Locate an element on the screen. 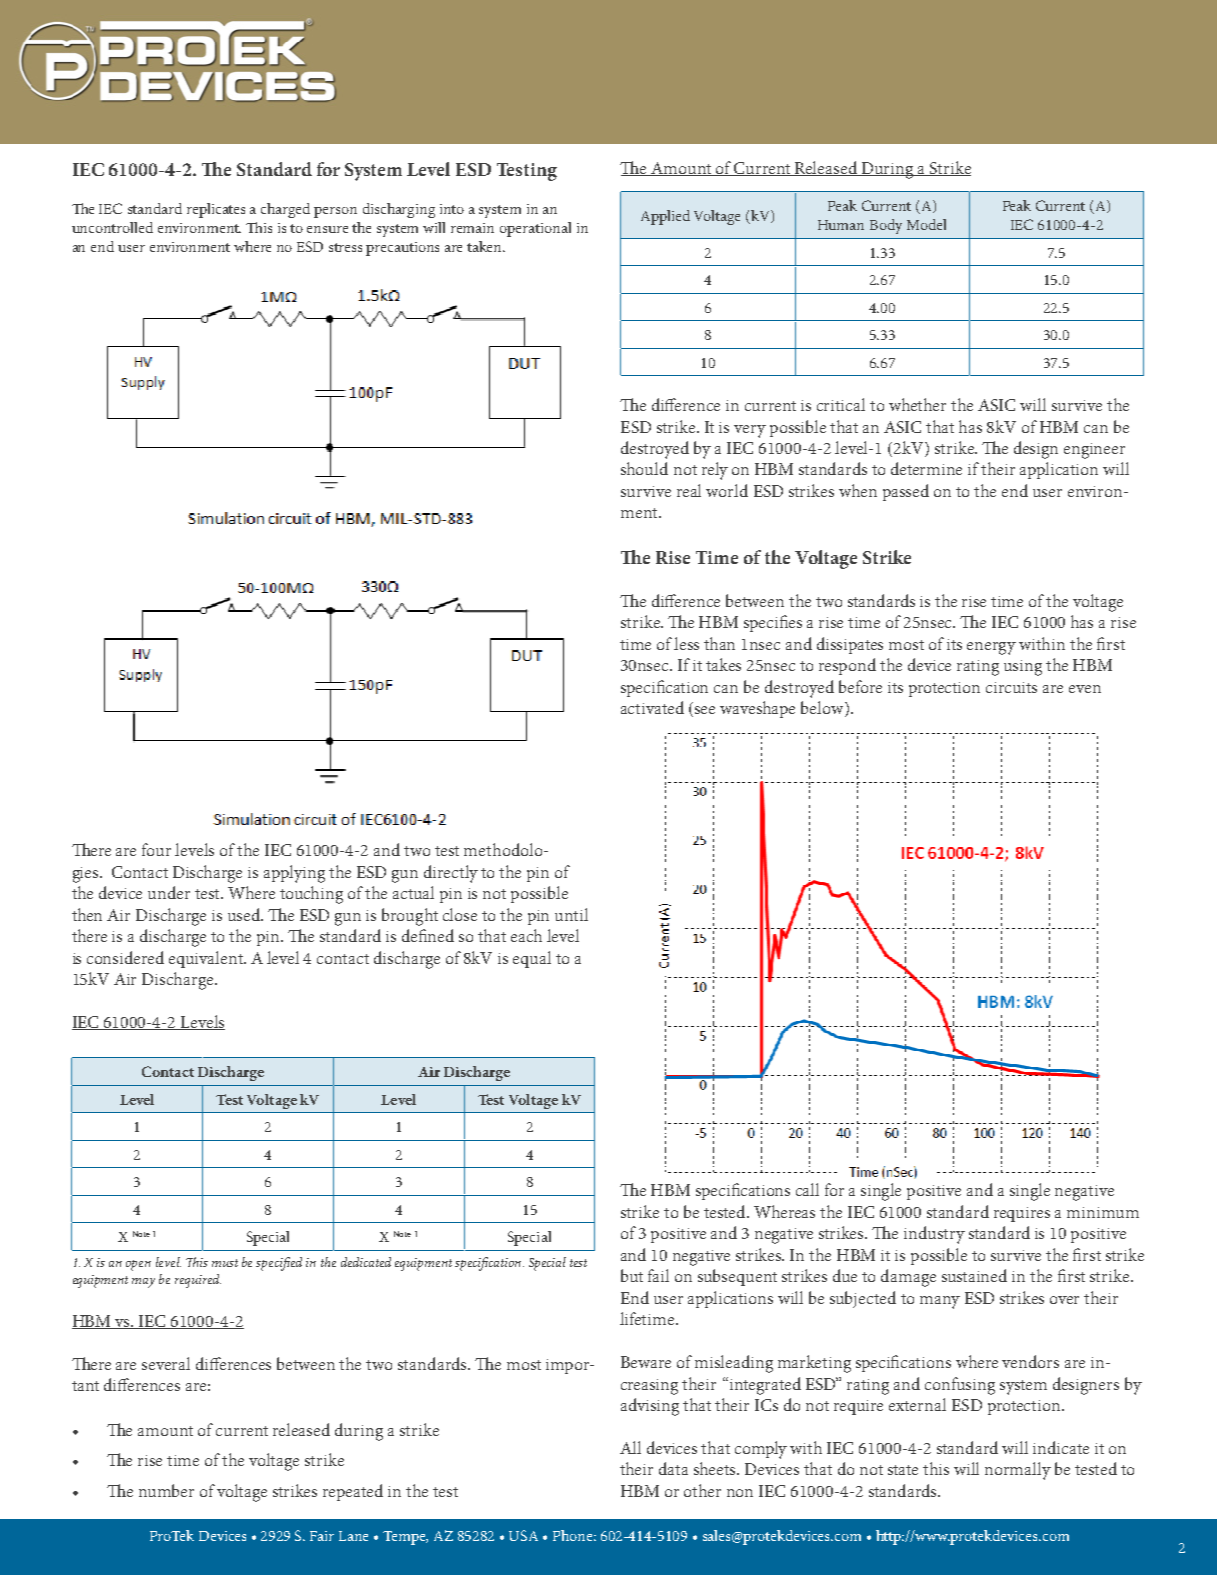 This screenshot has height=1575, width=1217. must is located at coordinates (225, 1263).
